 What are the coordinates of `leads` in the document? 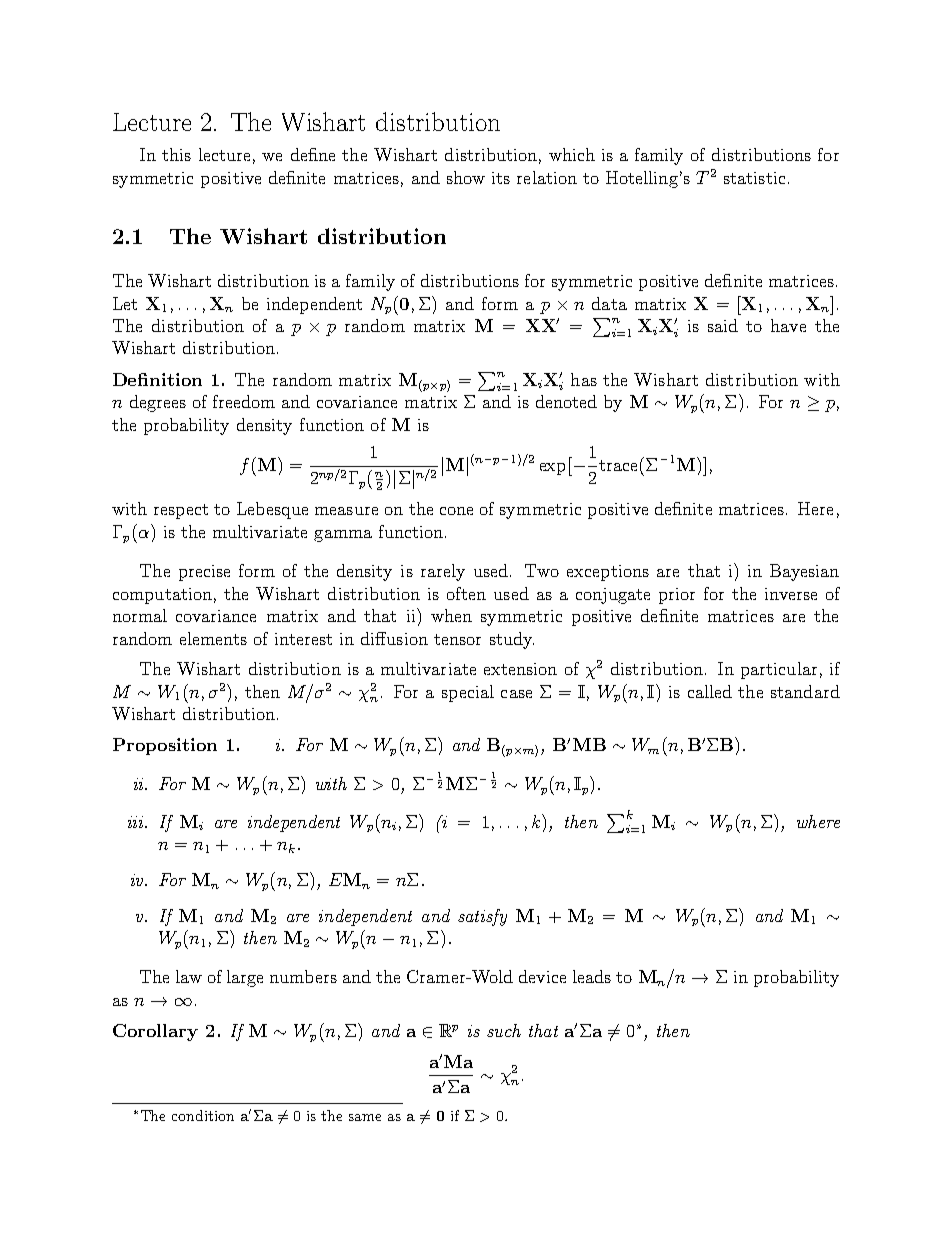 It's located at (592, 976).
